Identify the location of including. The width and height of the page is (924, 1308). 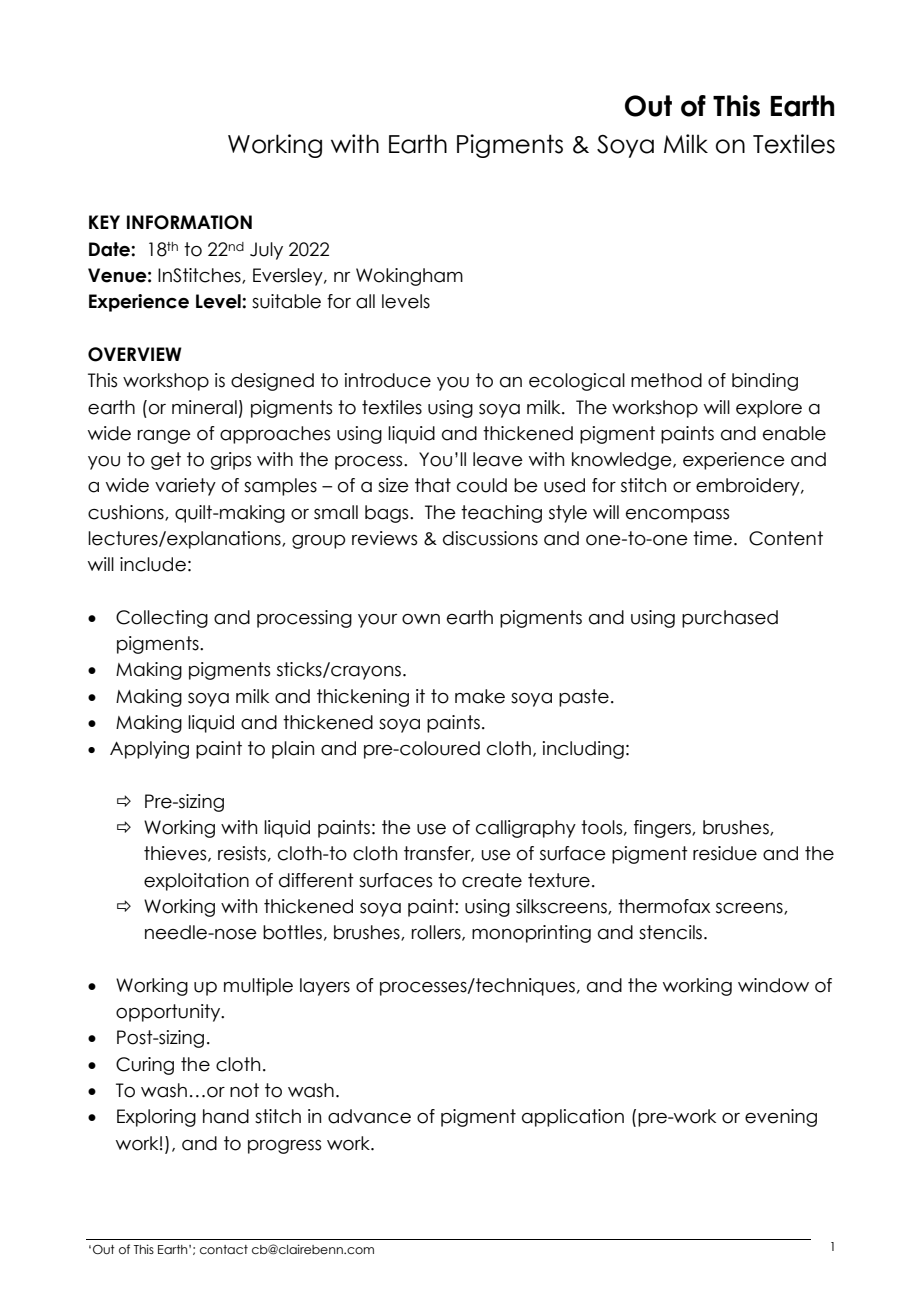
(583, 750).
